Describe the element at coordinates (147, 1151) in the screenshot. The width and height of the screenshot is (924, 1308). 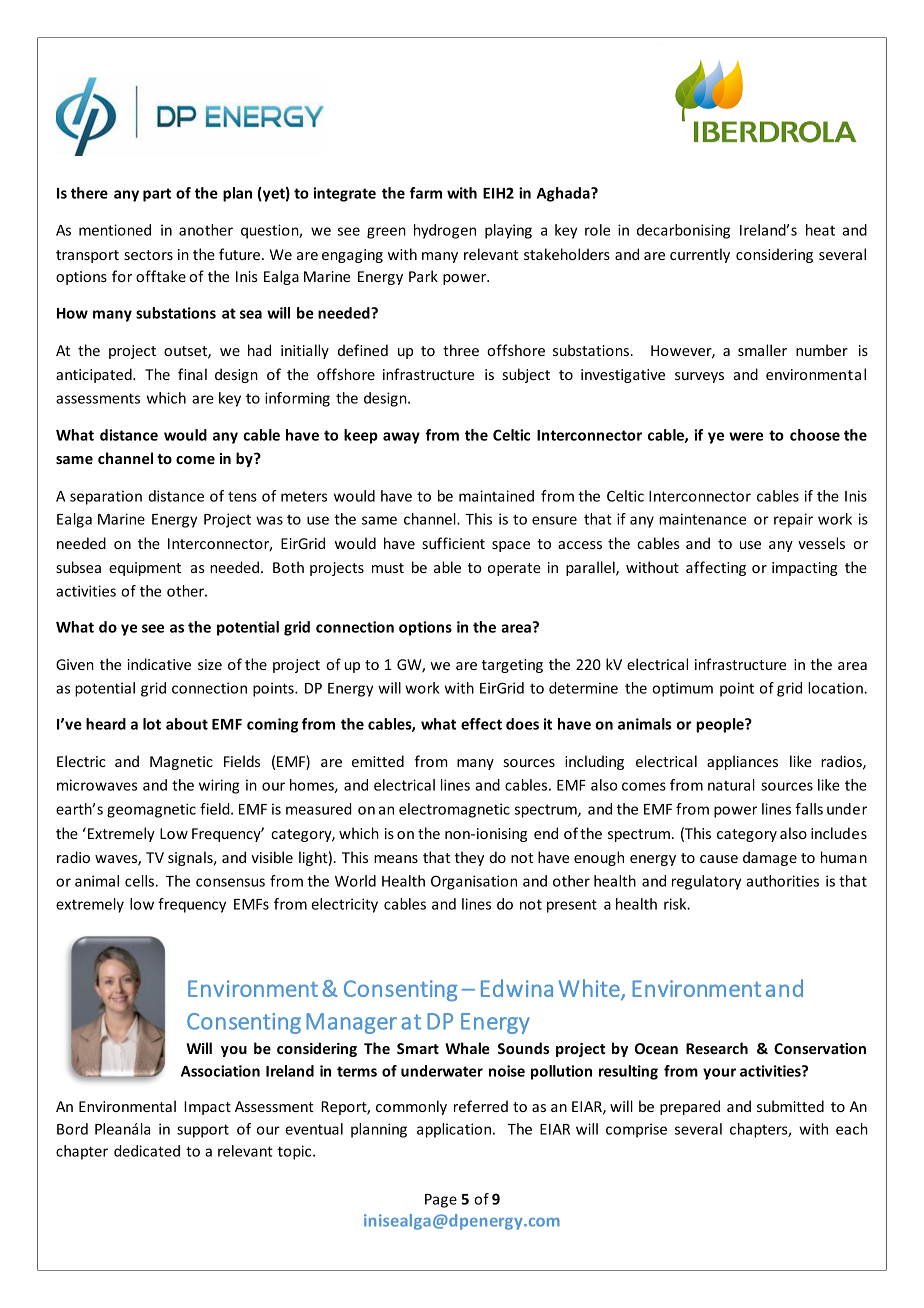
I see `dedicated` at that location.
